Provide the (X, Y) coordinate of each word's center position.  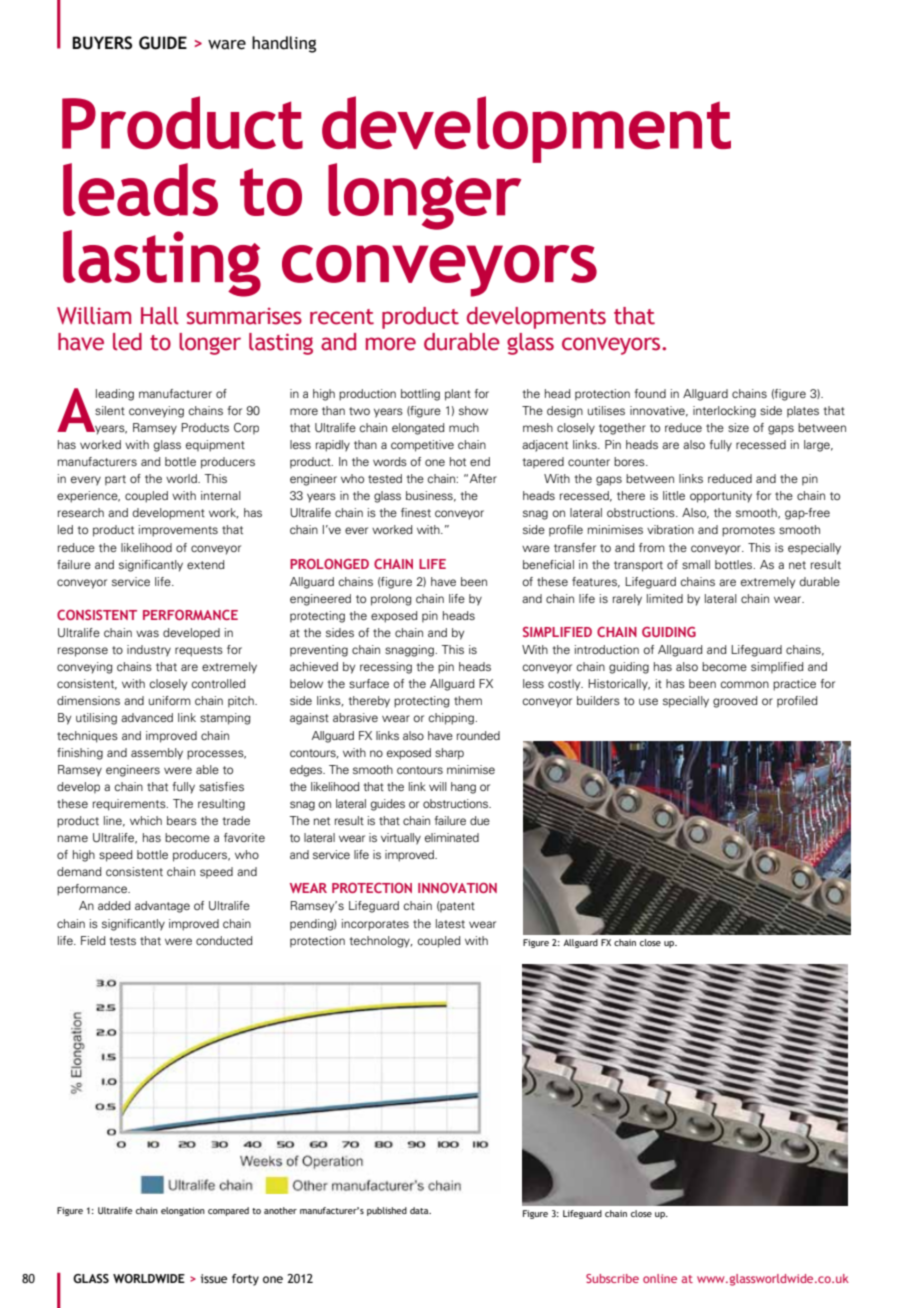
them (468, 700)
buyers (102, 43)
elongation (183, 1211)
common (744, 684)
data (420, 1210)
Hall (160, 316)
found (650, 393)
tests (122, 941)
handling (284, 44)
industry (149, 651)
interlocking (724, 412)
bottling (420, 395)
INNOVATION (457, 888)
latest (450, 923)
